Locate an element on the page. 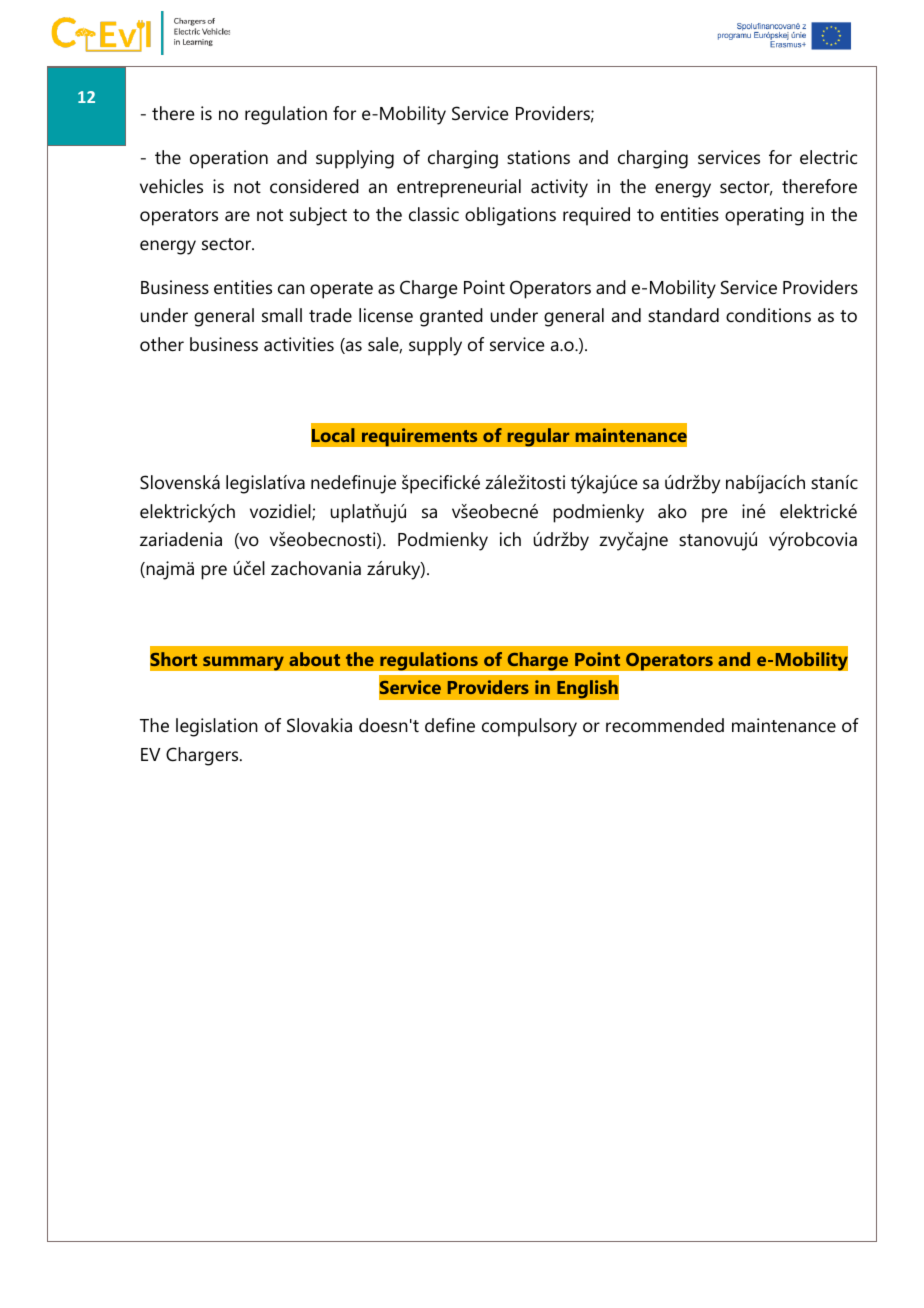 The image size is (924, 1308). ich is located at coordinates (510, 539).
